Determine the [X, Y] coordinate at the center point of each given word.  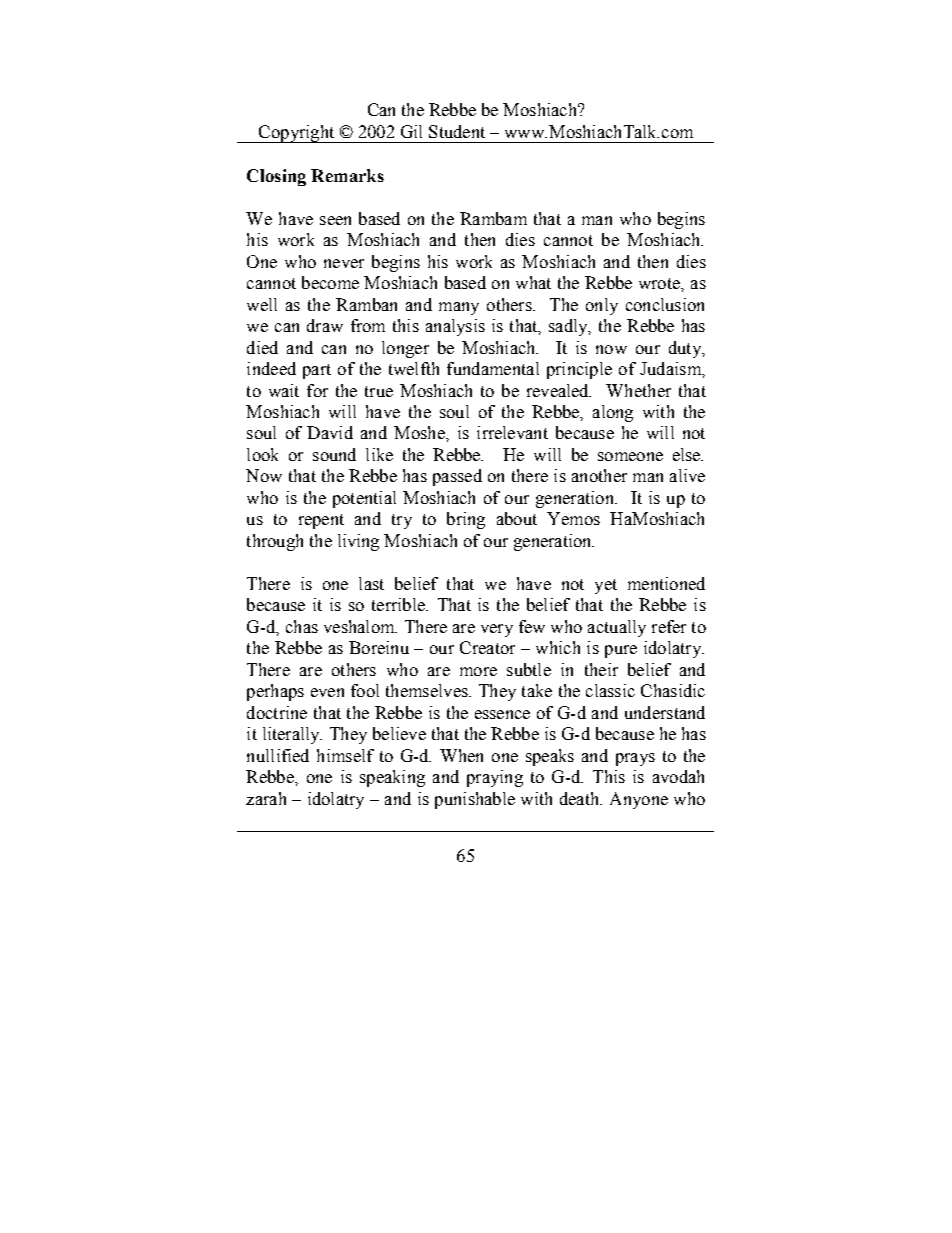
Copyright [297, 134]
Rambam [493, 218]
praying [495, 778]
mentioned [666, 583]
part [317, 371]
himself [345, 755]
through [275, 542]
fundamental [493, 368]
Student [457, 131]
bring [466, 520]
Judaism [671, 368]
